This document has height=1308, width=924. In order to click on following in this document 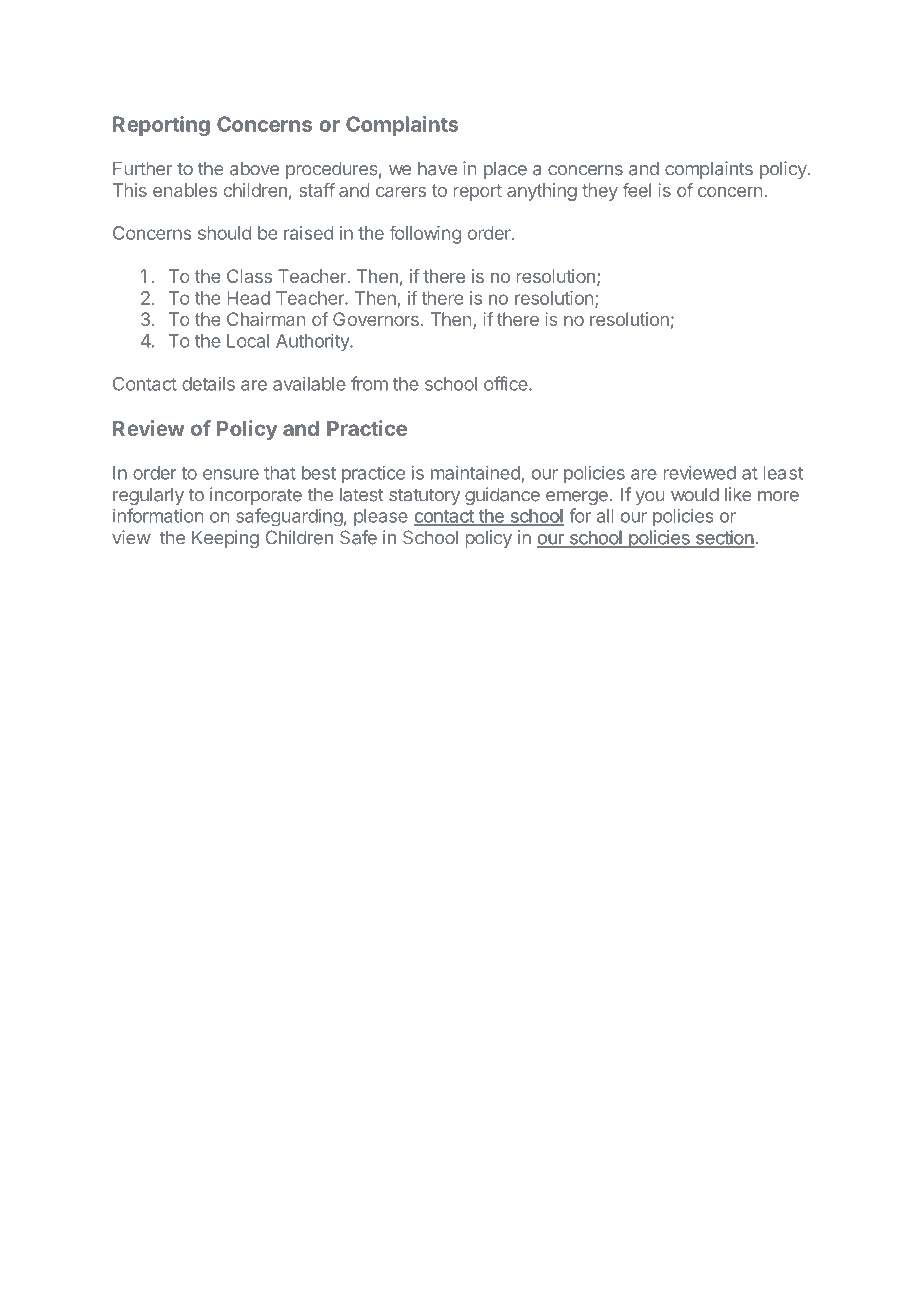, I will do `click(425, 234)`.
